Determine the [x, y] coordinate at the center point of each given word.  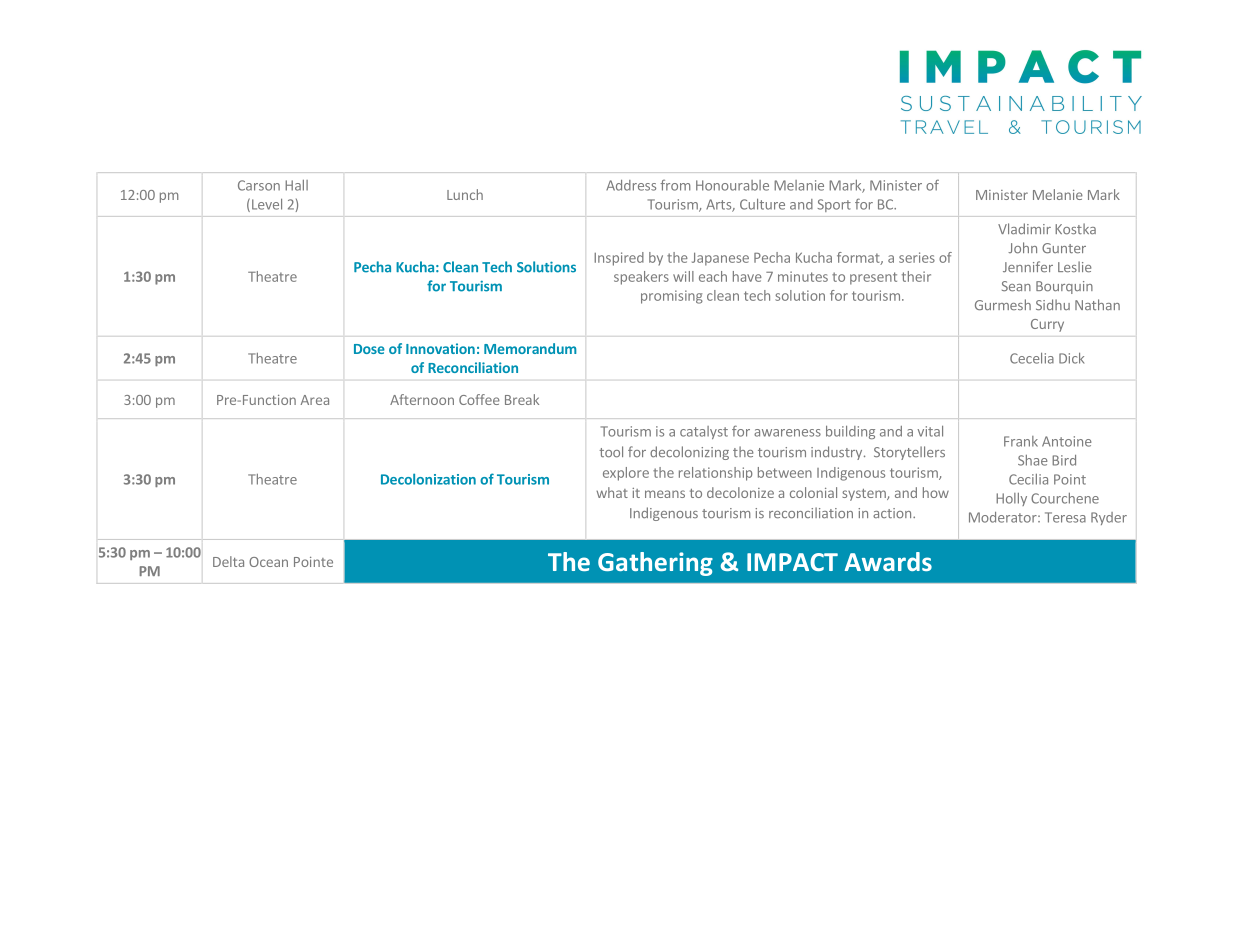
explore [626, 474]
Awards [888, 561]
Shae [1033, 460]
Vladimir [1024, 228]
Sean [1016, 286]
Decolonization [428, 479]
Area [315, 400]
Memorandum [530, 348]
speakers [641, 278]
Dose [369, 349]
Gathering [655, 564]
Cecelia [1032, 358]
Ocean [268, 562]
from [675, 185]
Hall [296, 185]
